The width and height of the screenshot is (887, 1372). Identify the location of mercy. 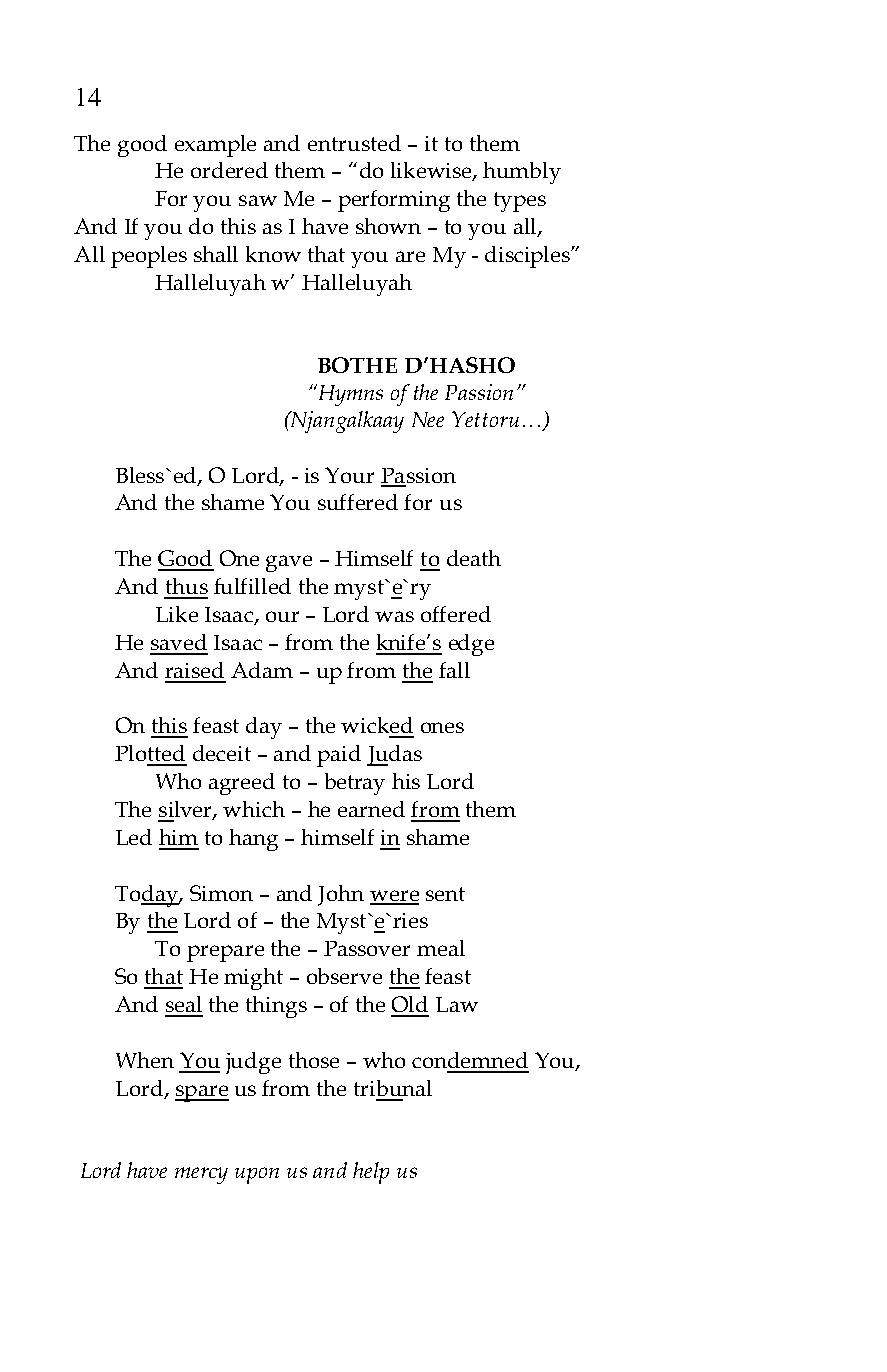
(201, 1175).
